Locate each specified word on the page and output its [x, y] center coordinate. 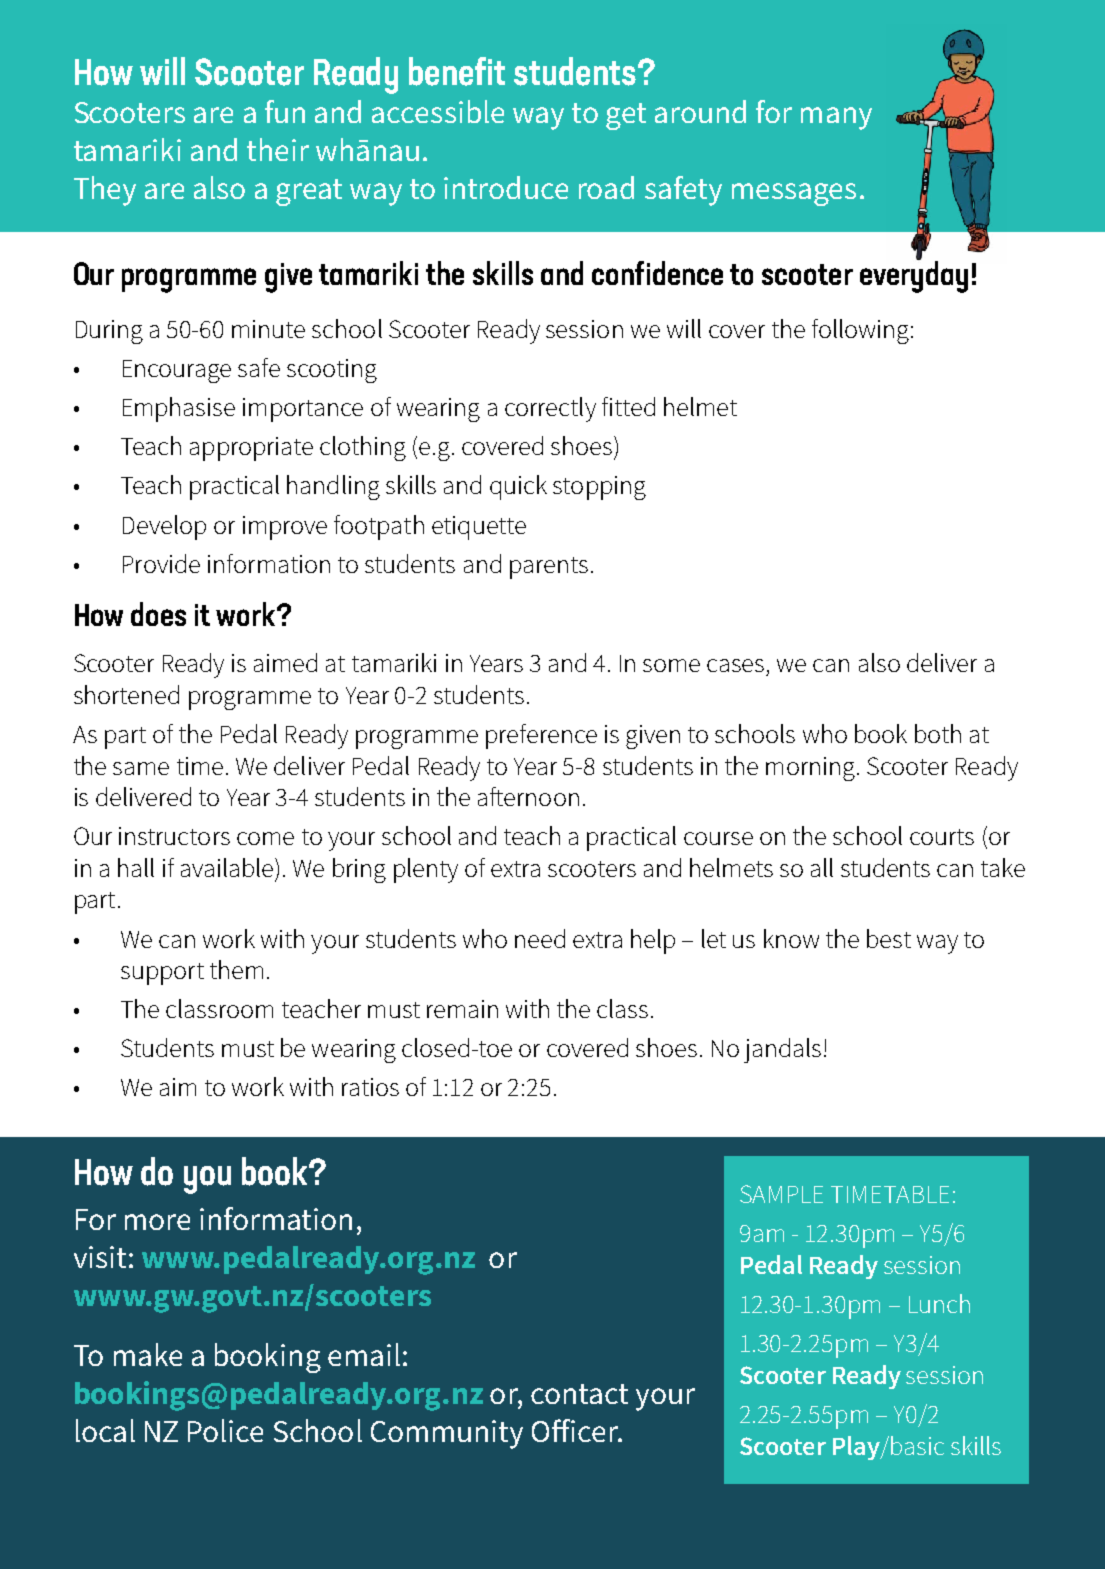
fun [285, 111]
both [938, 733]
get [626, 116]
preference [541, 736]
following [860, 331]
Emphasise [179, 409]
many [836, 118]
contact [579, 1394]
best [889, 938]
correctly [550, 409]
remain [462, 1009]
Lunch [939, 1303]
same [141, 768]
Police [225, 1430]
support [162, 974]
